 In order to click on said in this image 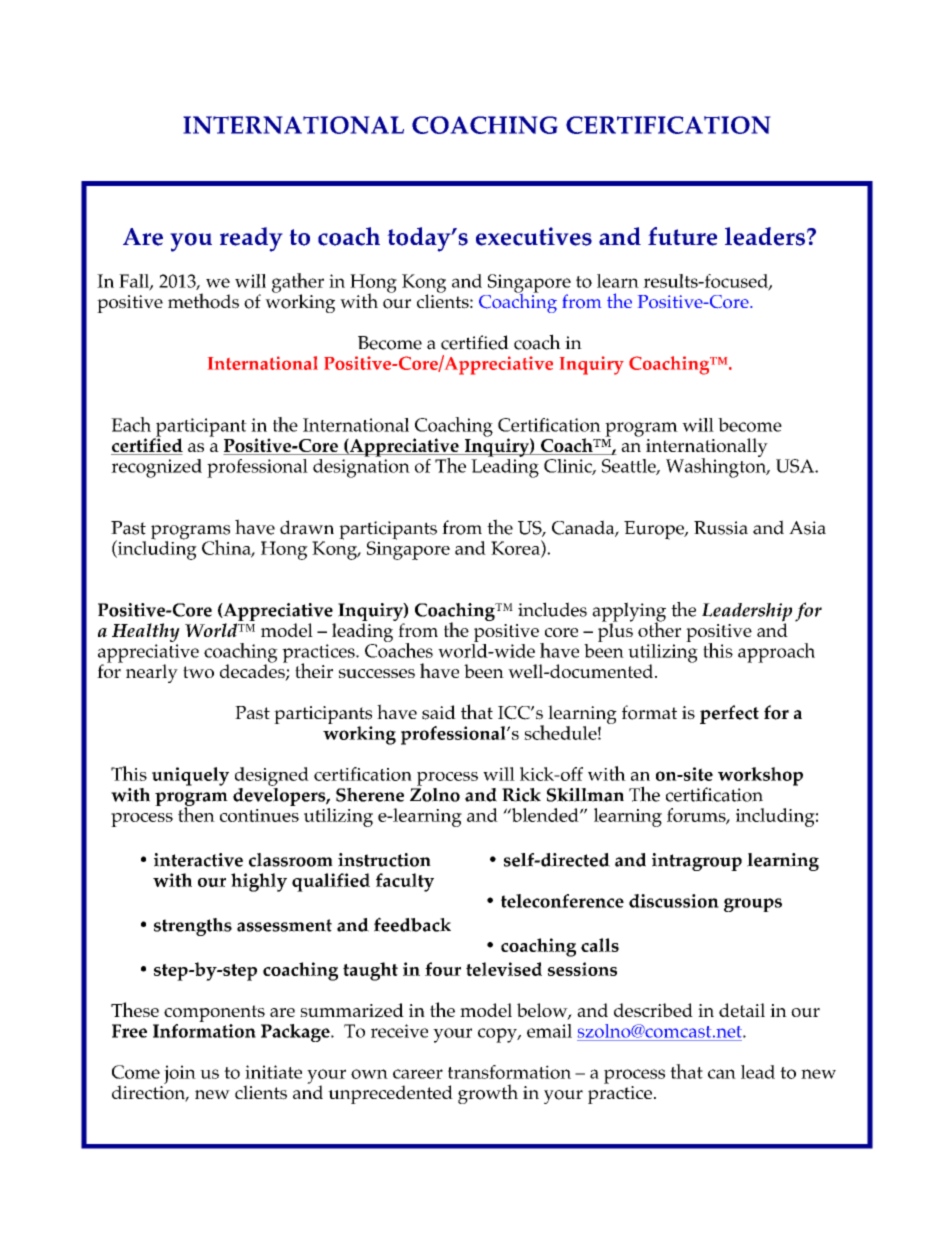, I will do `click(439, 712)`.
